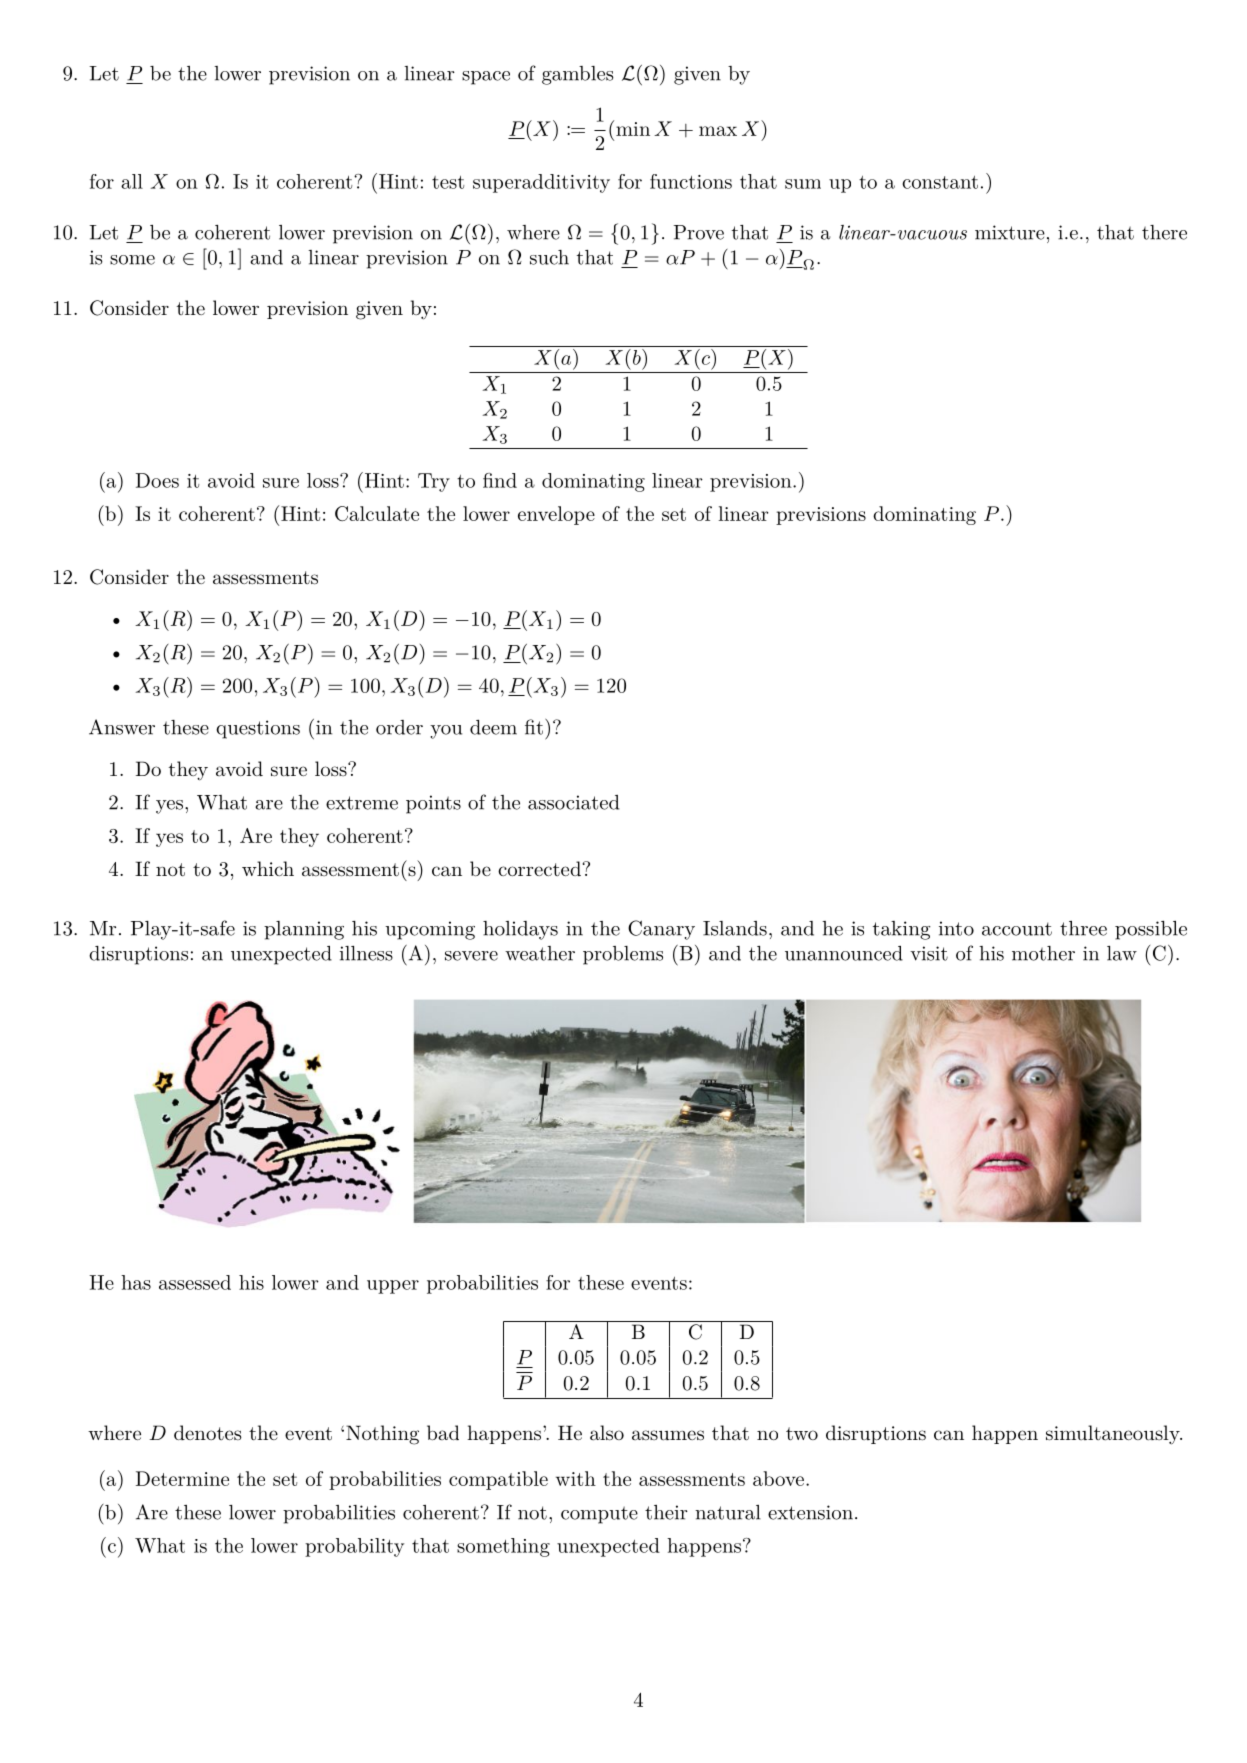 This page has width=1247, height=1763. I want to click on constant, so click(940, 182).
